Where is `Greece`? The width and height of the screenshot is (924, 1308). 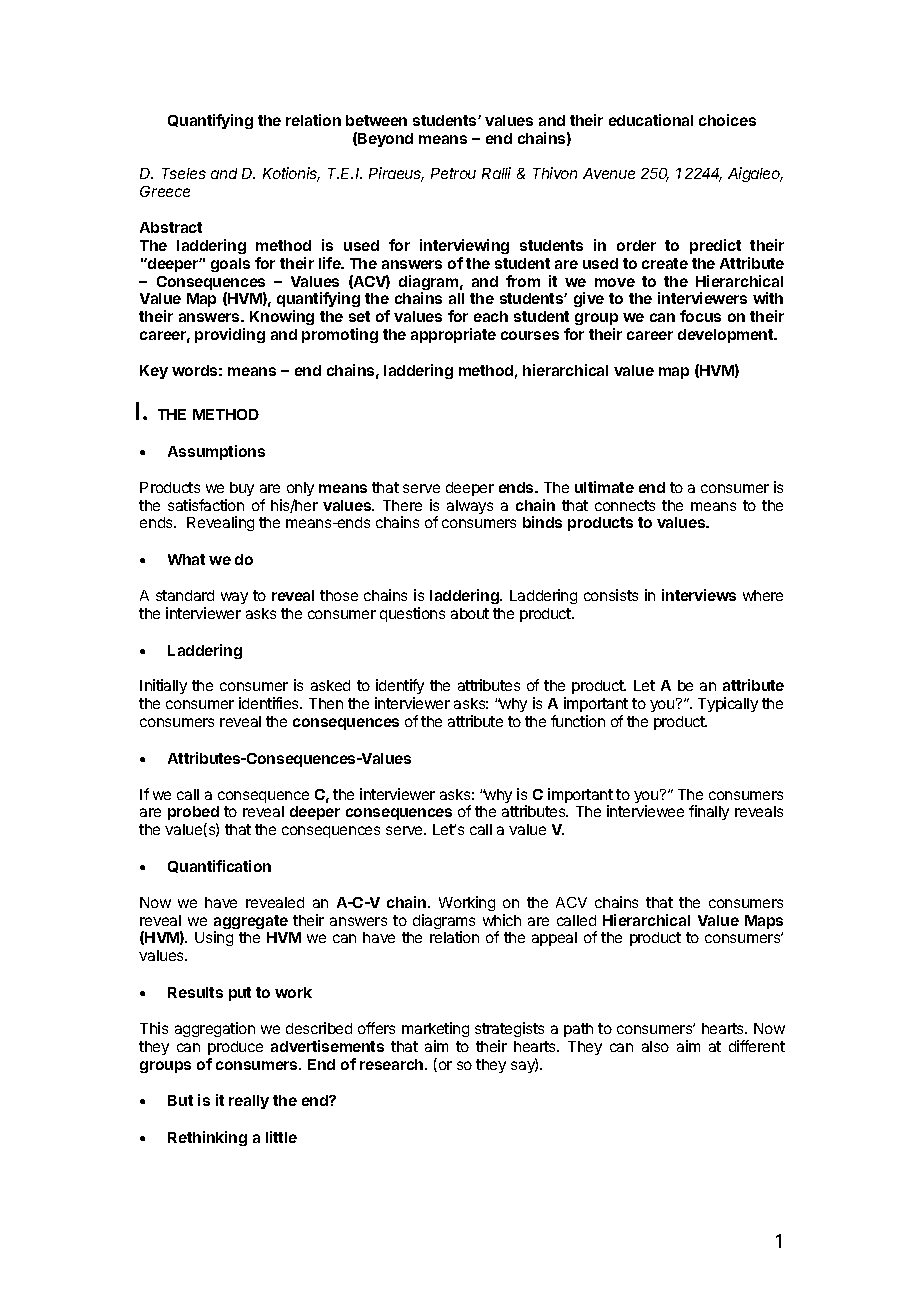
Greece is located at coordinates (165, 191).
